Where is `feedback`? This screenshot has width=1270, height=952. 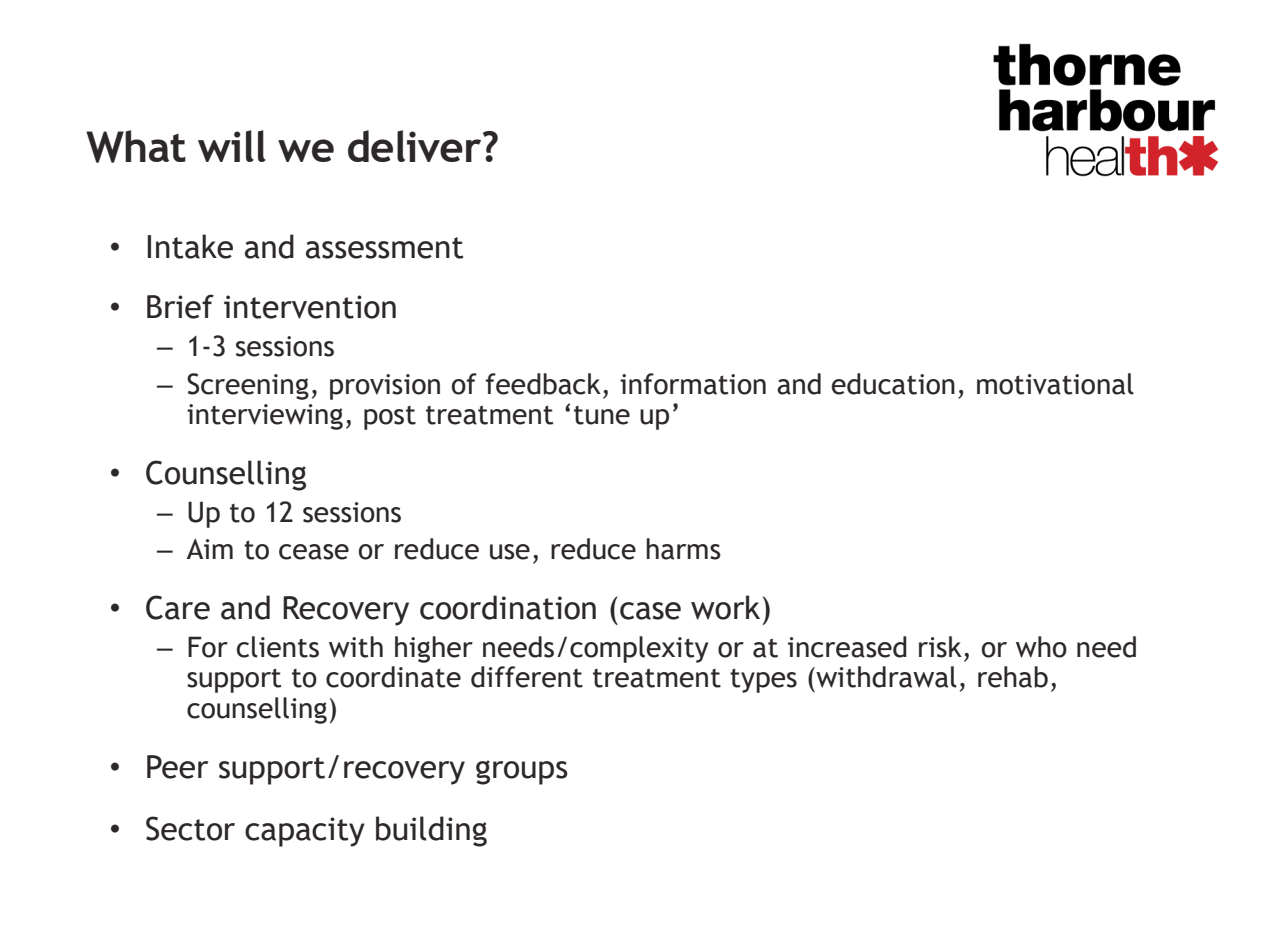
feedback is located at coordinates (543, 384).
